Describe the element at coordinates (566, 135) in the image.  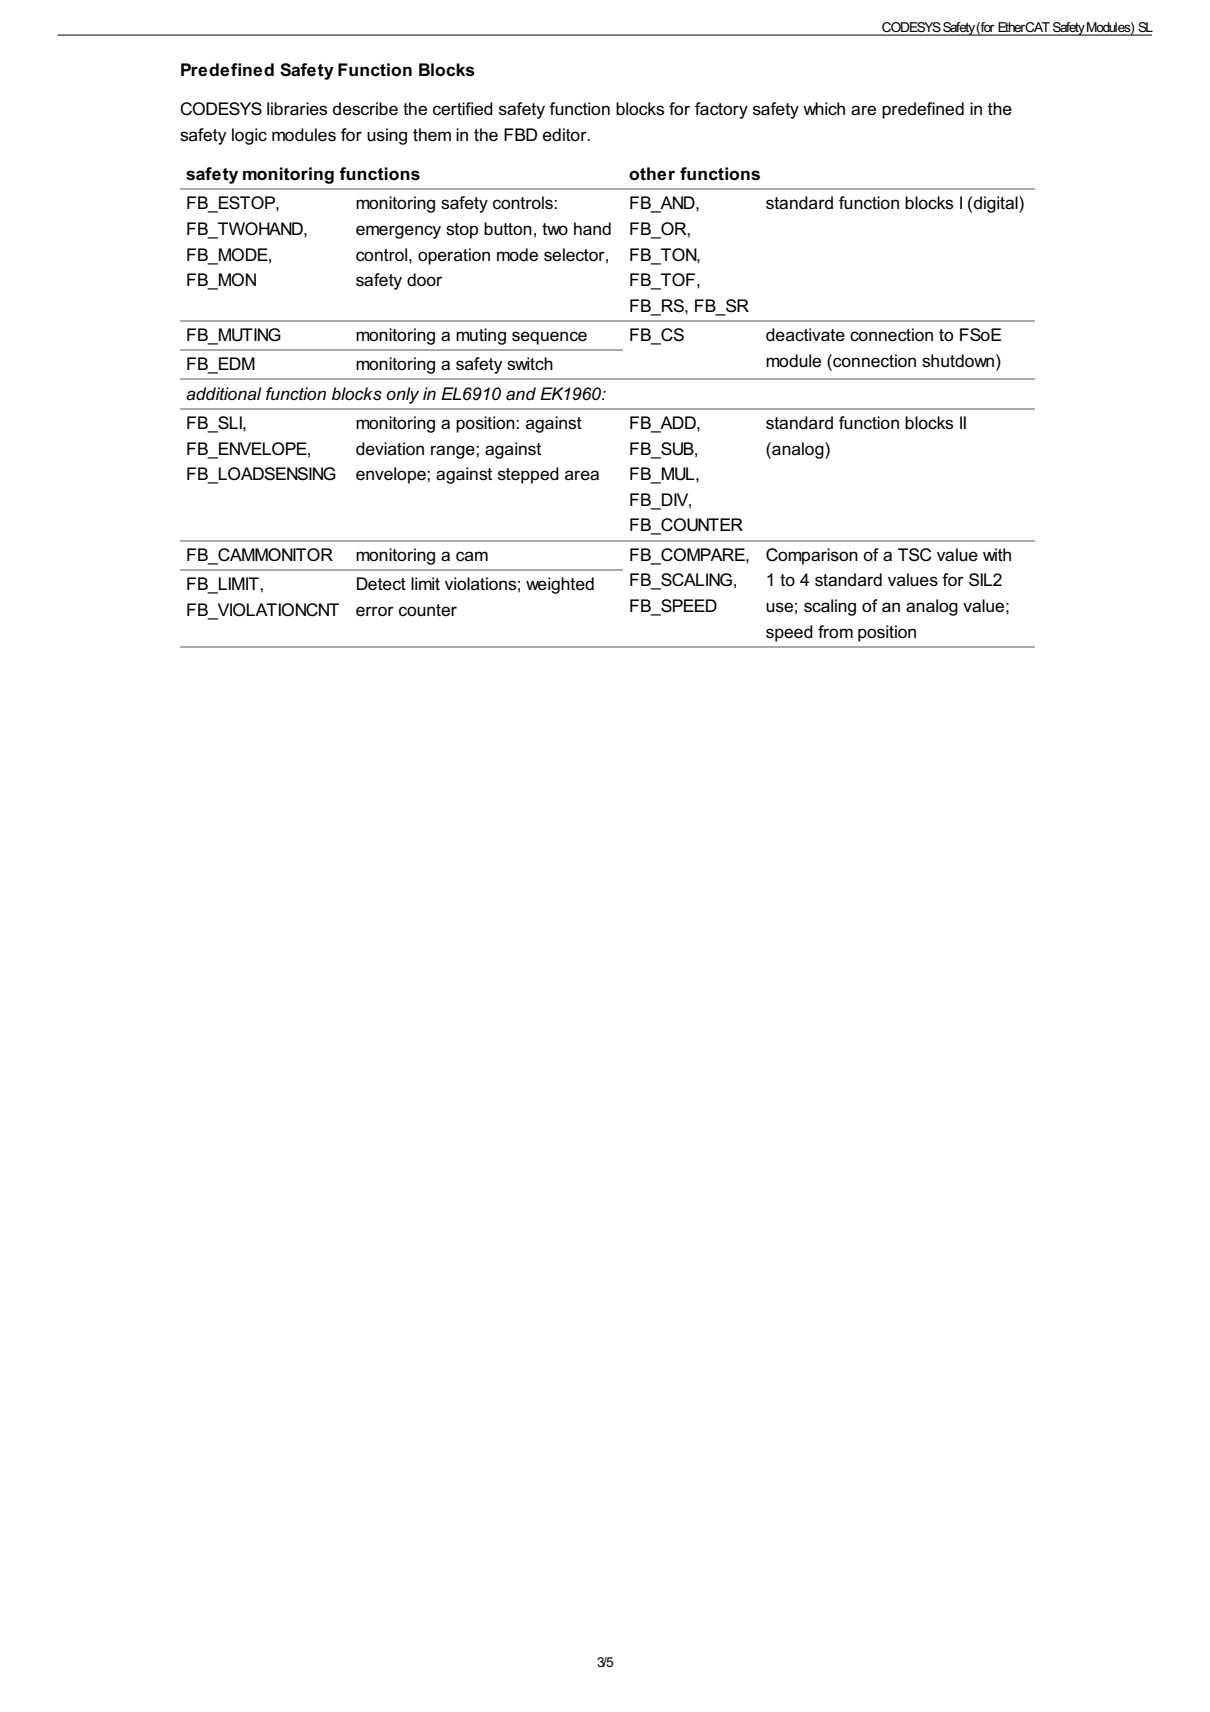
I see `editor` at that location.
